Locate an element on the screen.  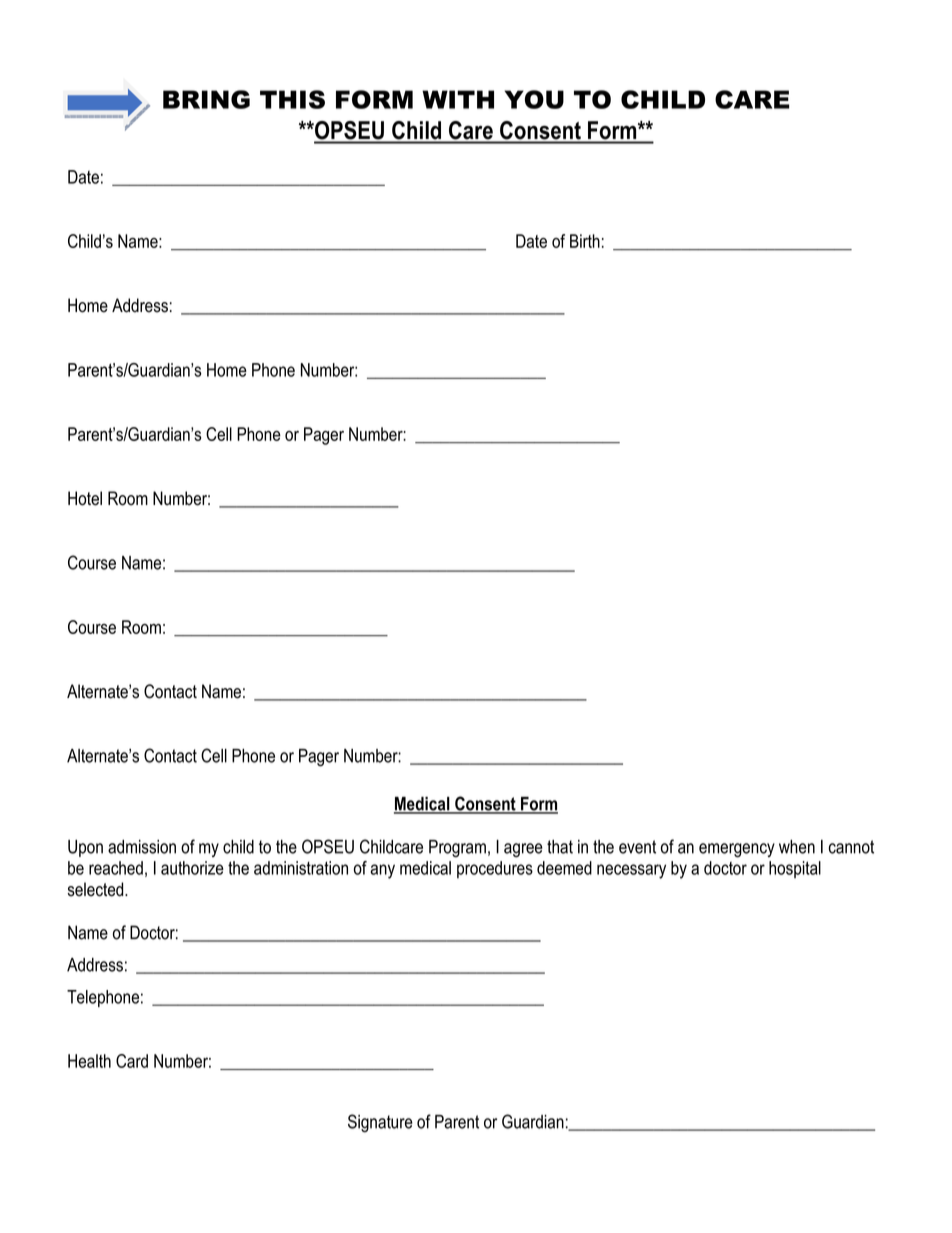
hospital is located at coordinates (795, 869).
